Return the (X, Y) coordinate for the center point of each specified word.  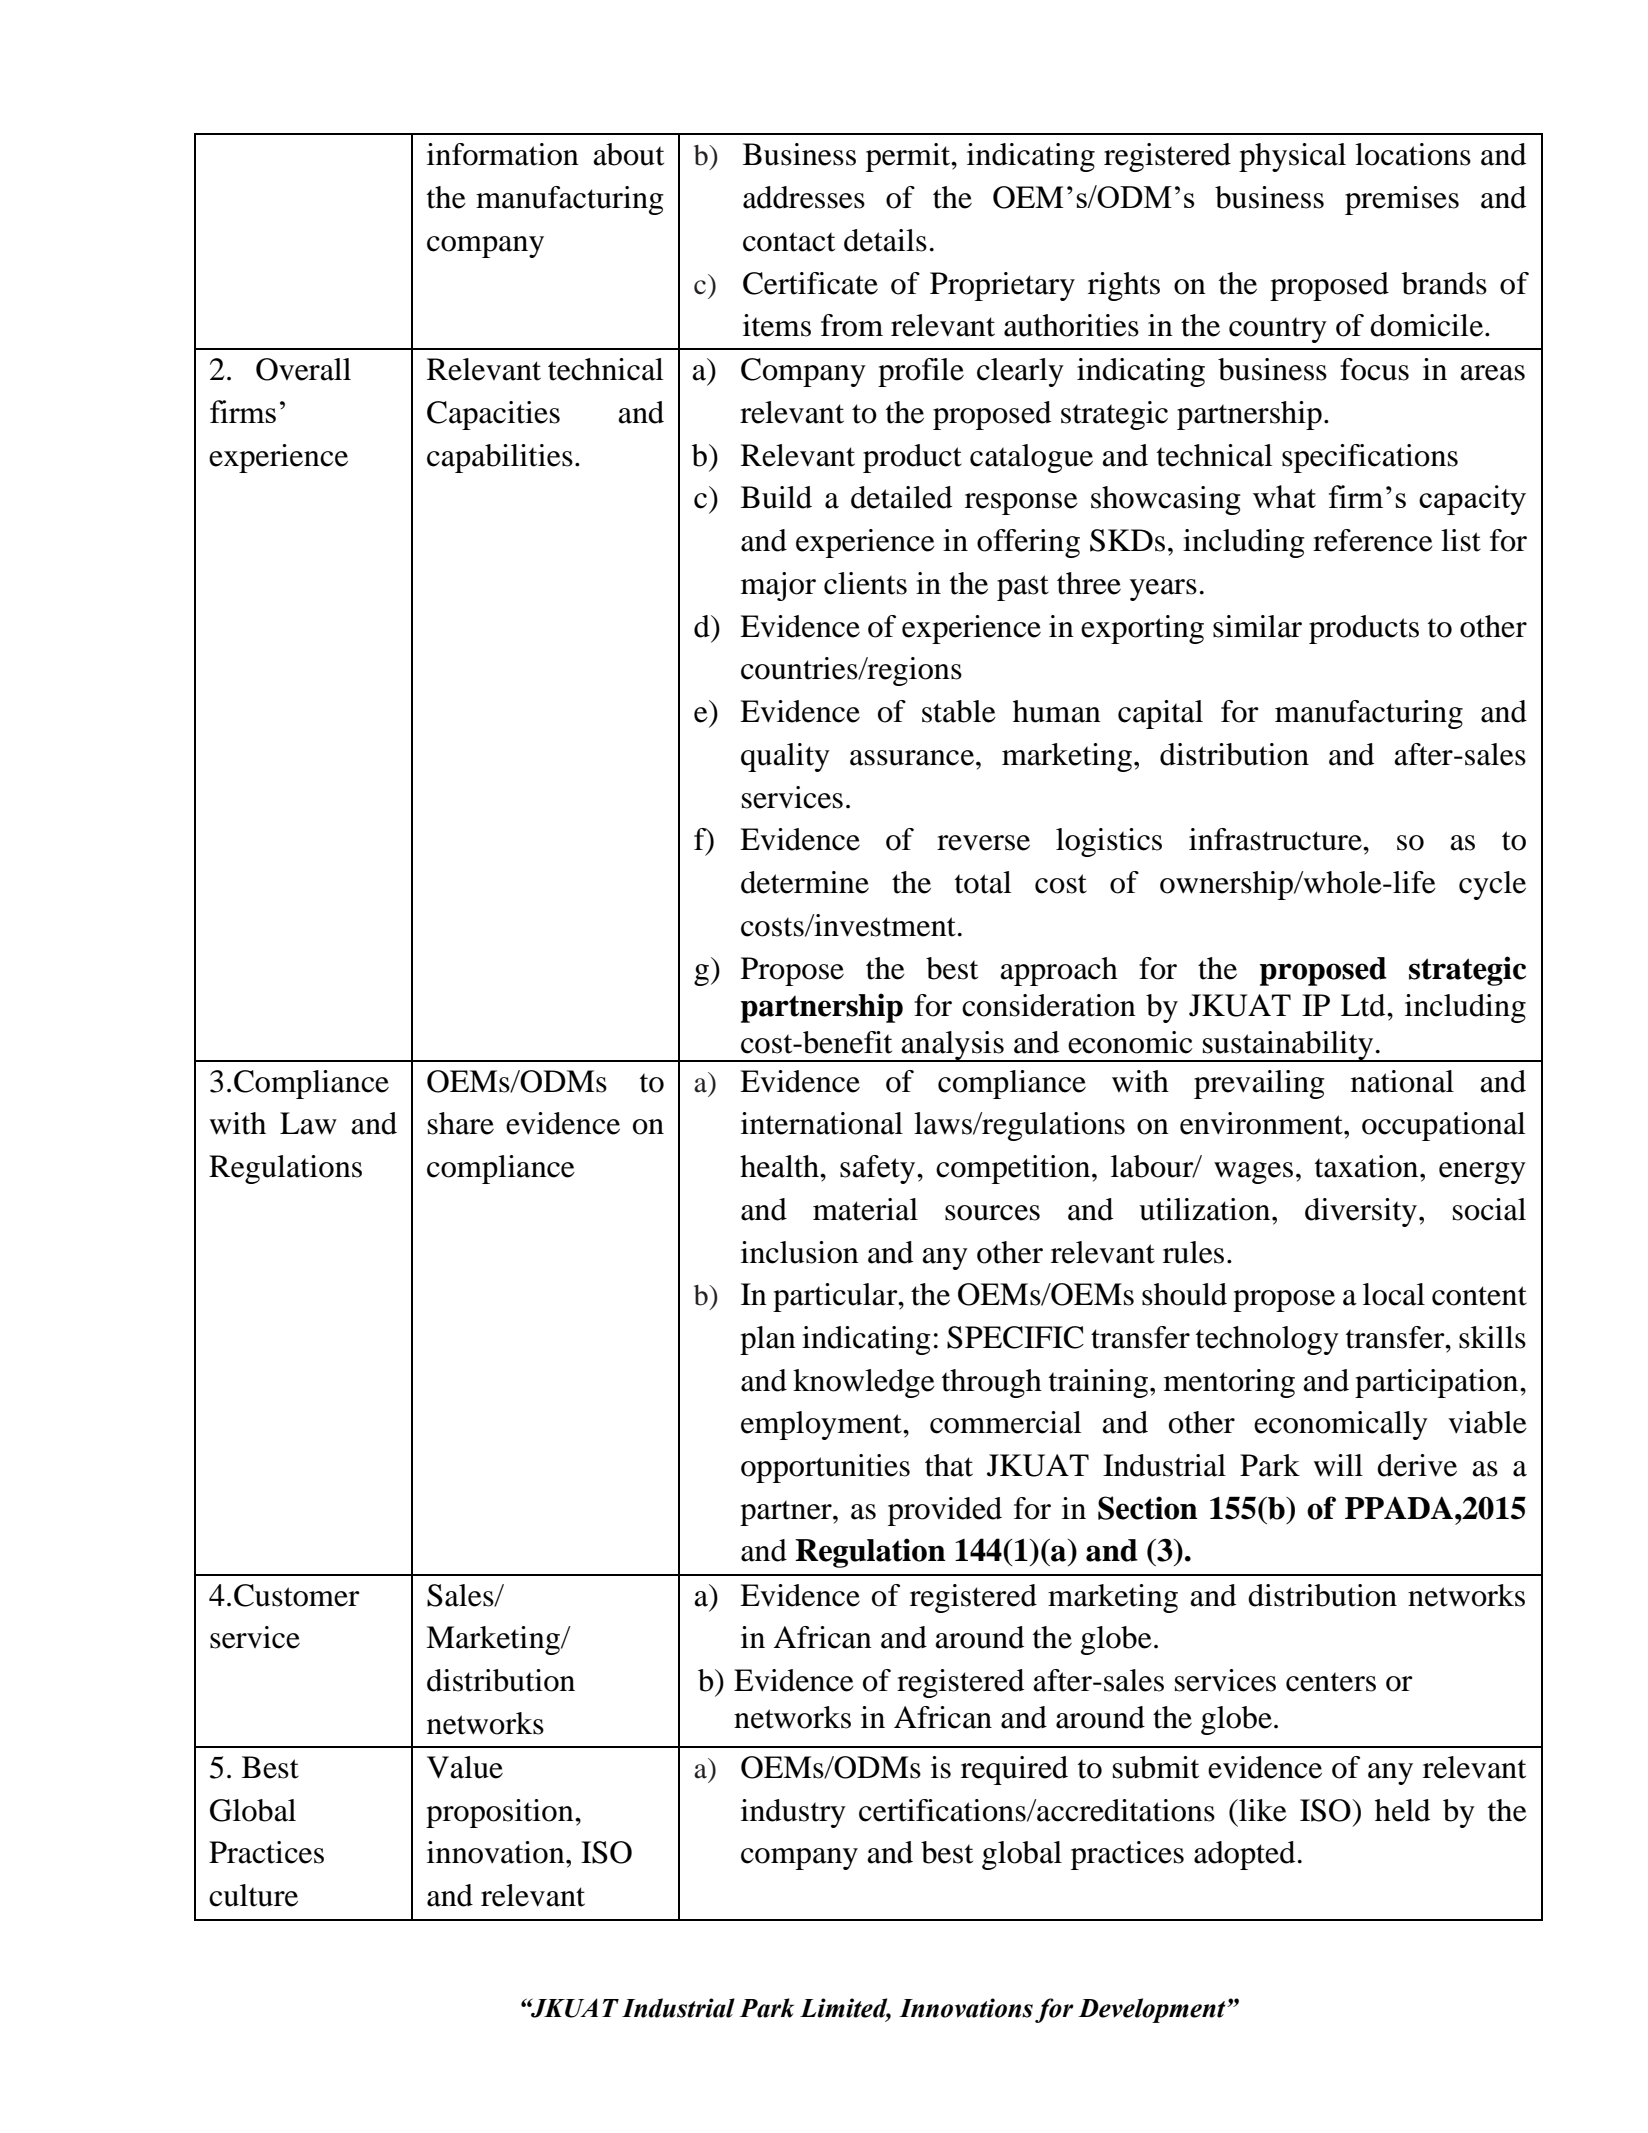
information (503, 154)
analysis (952, 1046)
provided (945, 1511)
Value (465, 1767)
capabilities (500, 458)
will (1338, 1465)
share (461, 1123)
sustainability (1288, 1046)
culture (253, 1895)
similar (1257, 626)
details (885, 240)
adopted (1244, 1855)
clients (865, 583)
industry (793, 1813)
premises (1402, 200)
